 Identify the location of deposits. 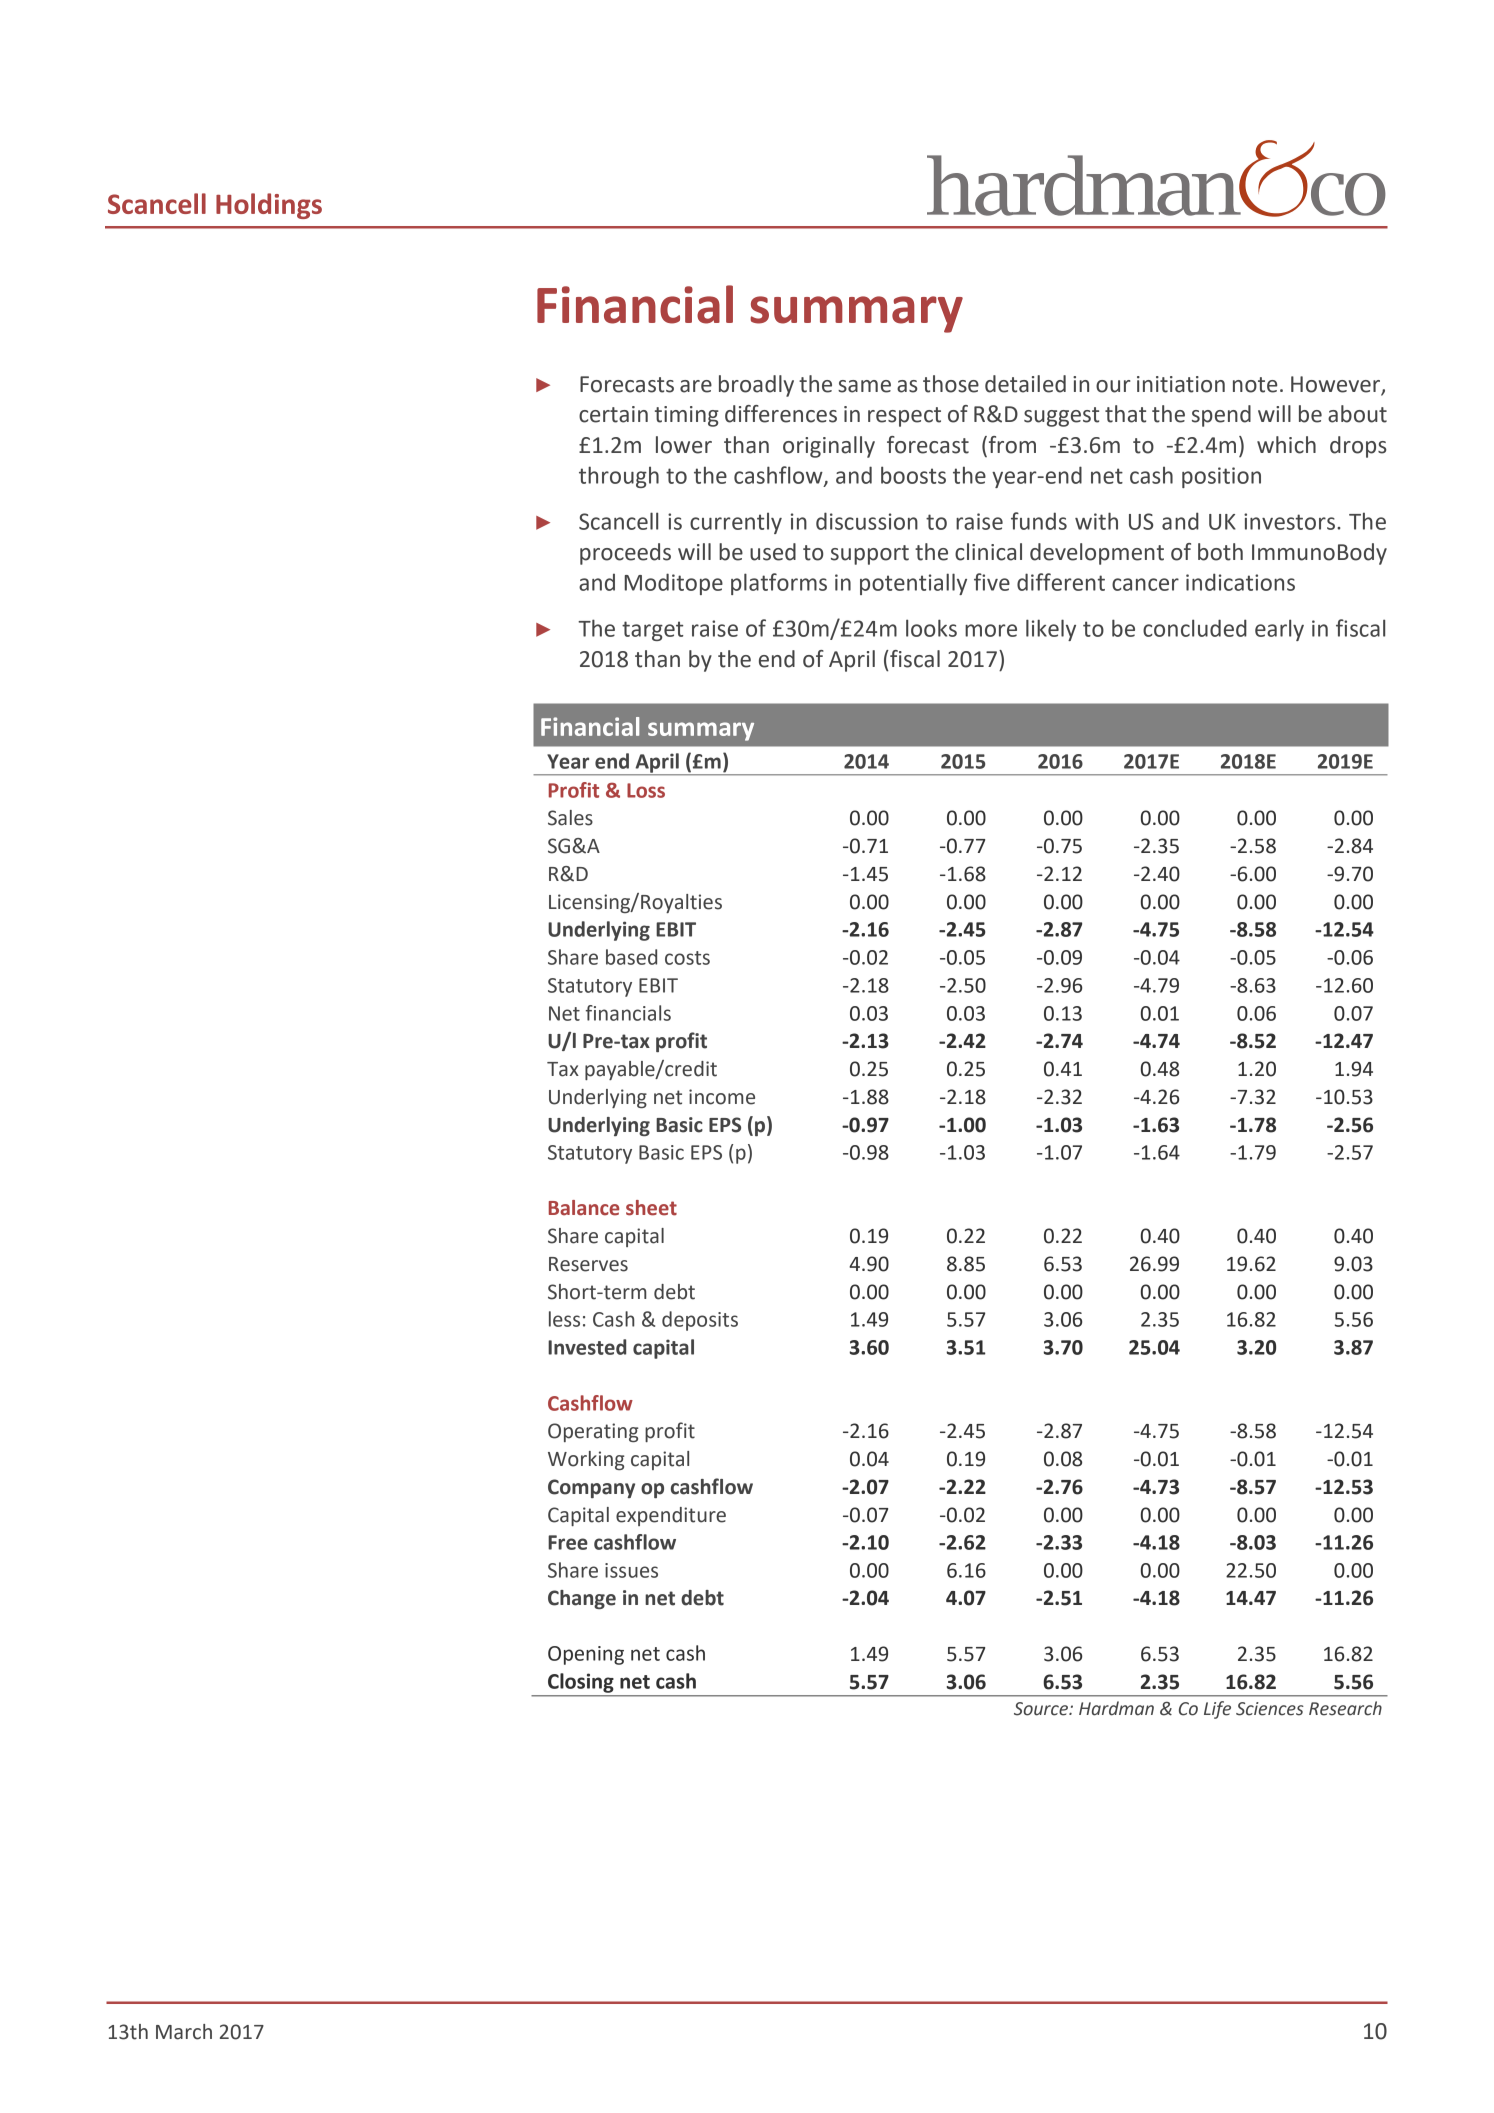
(700, 1321).
